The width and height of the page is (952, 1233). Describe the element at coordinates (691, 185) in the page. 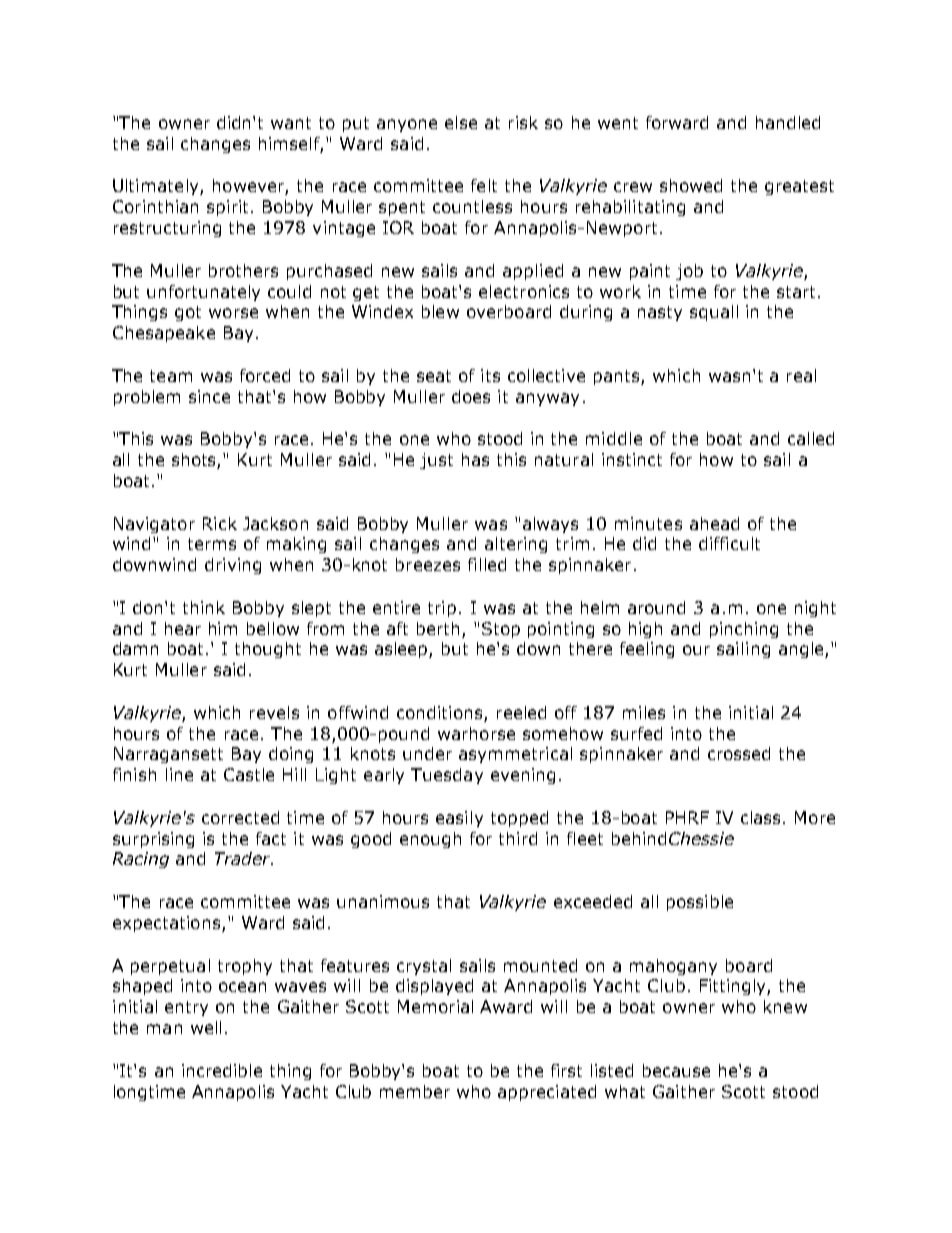

I see `showed` at that location.
